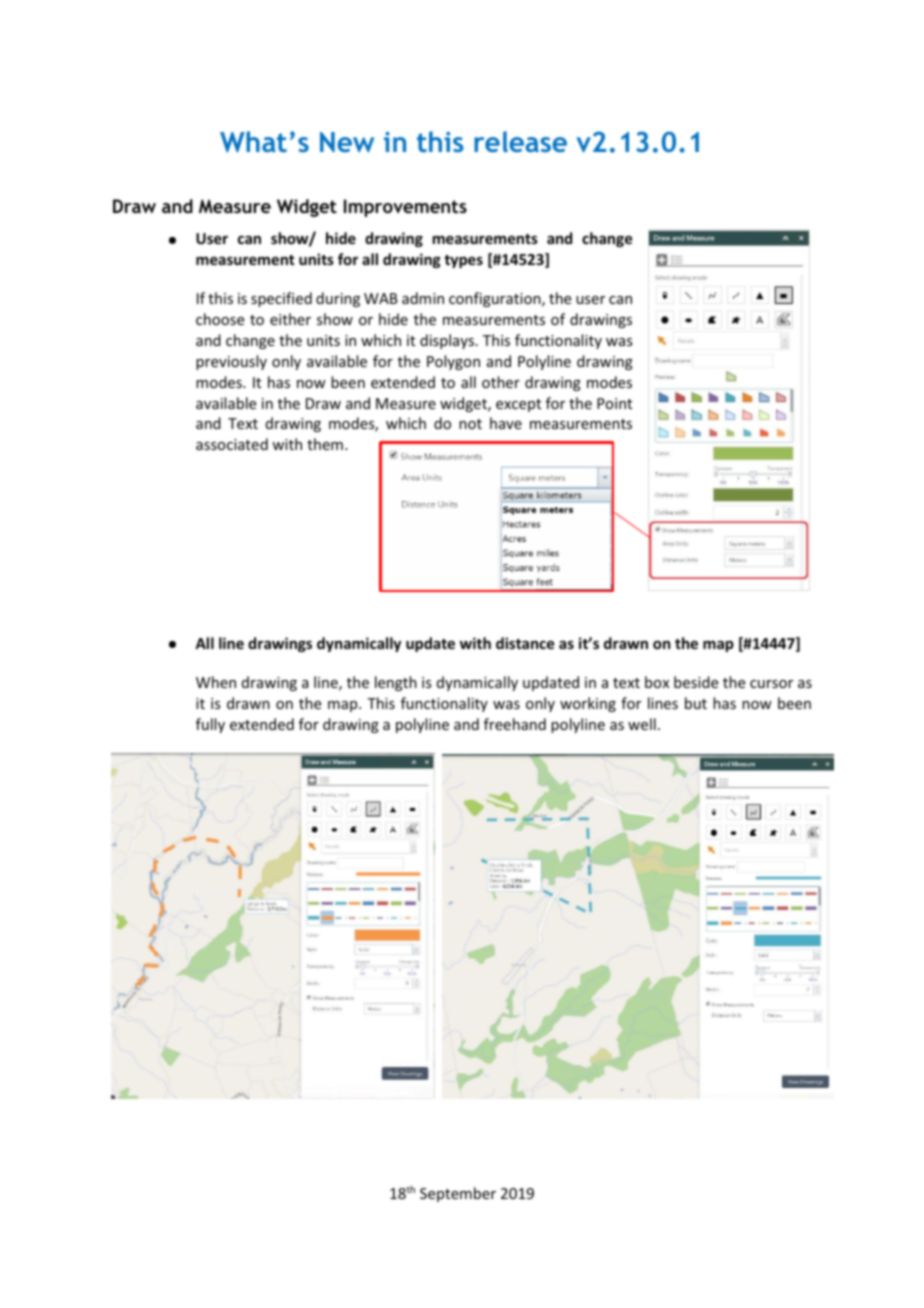 The height and width of the screenshot is (1308, 924). What do you see at coordinates (463, 261) in the screenshot?
I see `types` at bounding box center [463, 261].
